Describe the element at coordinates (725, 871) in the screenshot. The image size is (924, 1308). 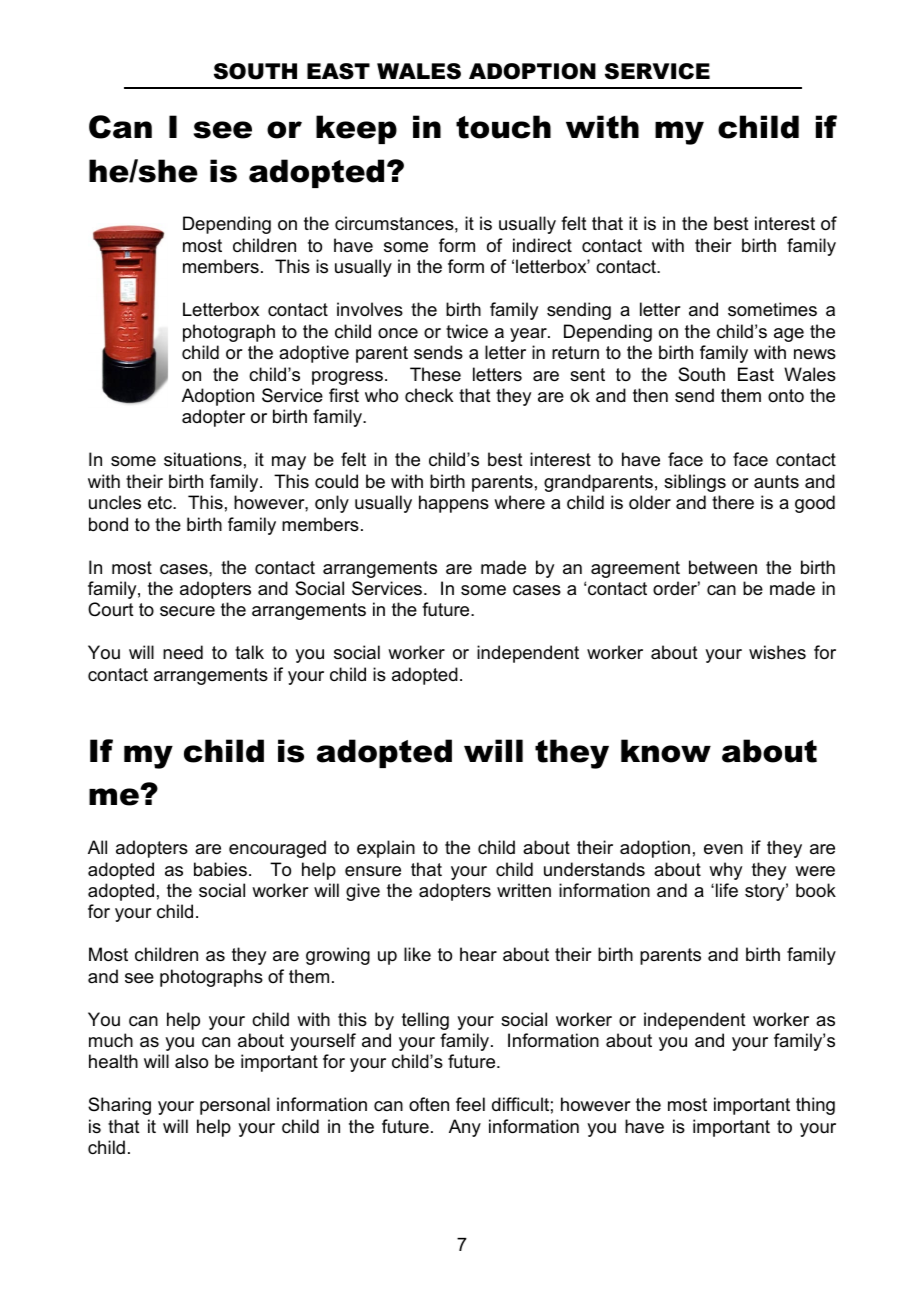
I see `why` at that location.
